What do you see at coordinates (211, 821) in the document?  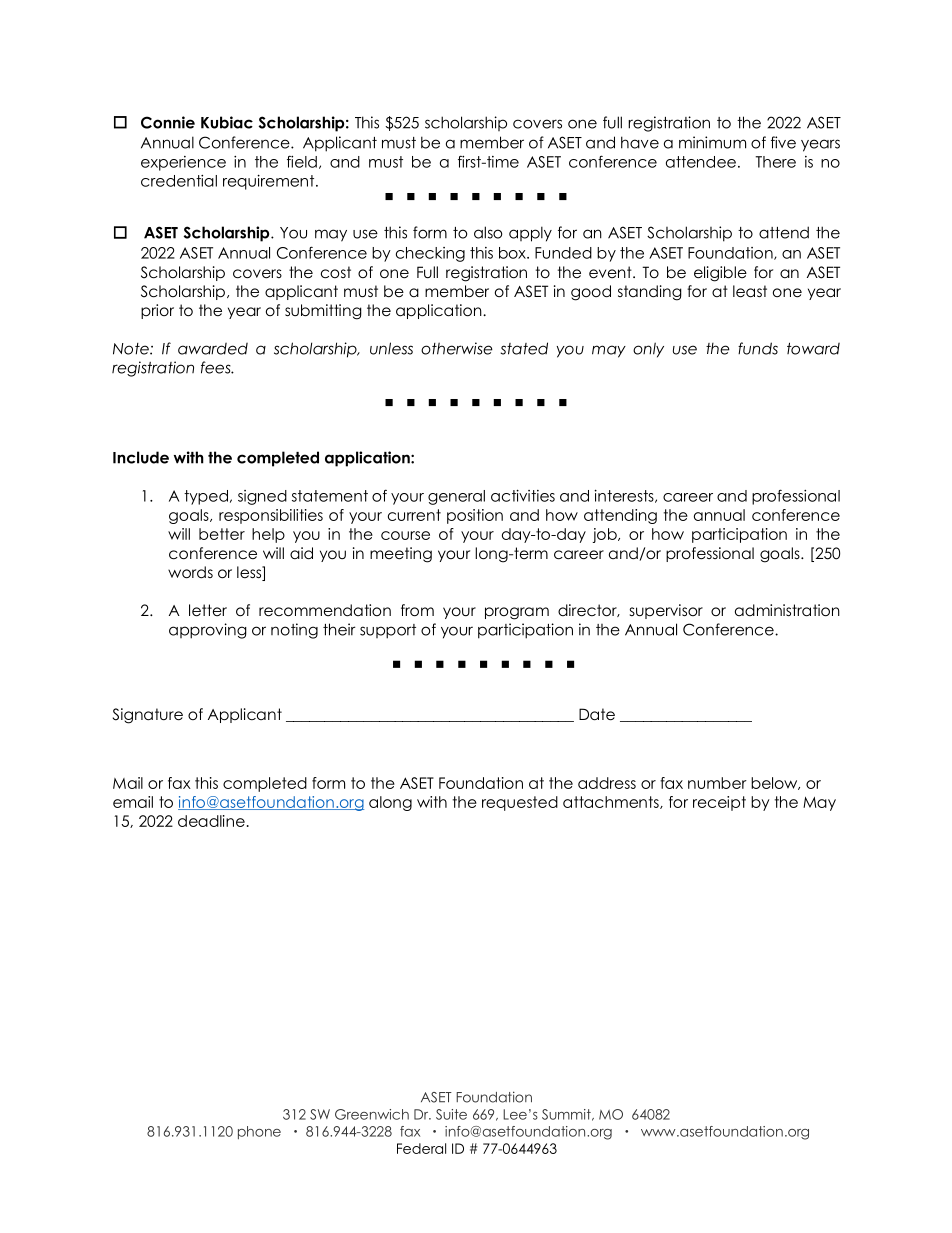 I see `deadline` at bounding box center [211, 821].
